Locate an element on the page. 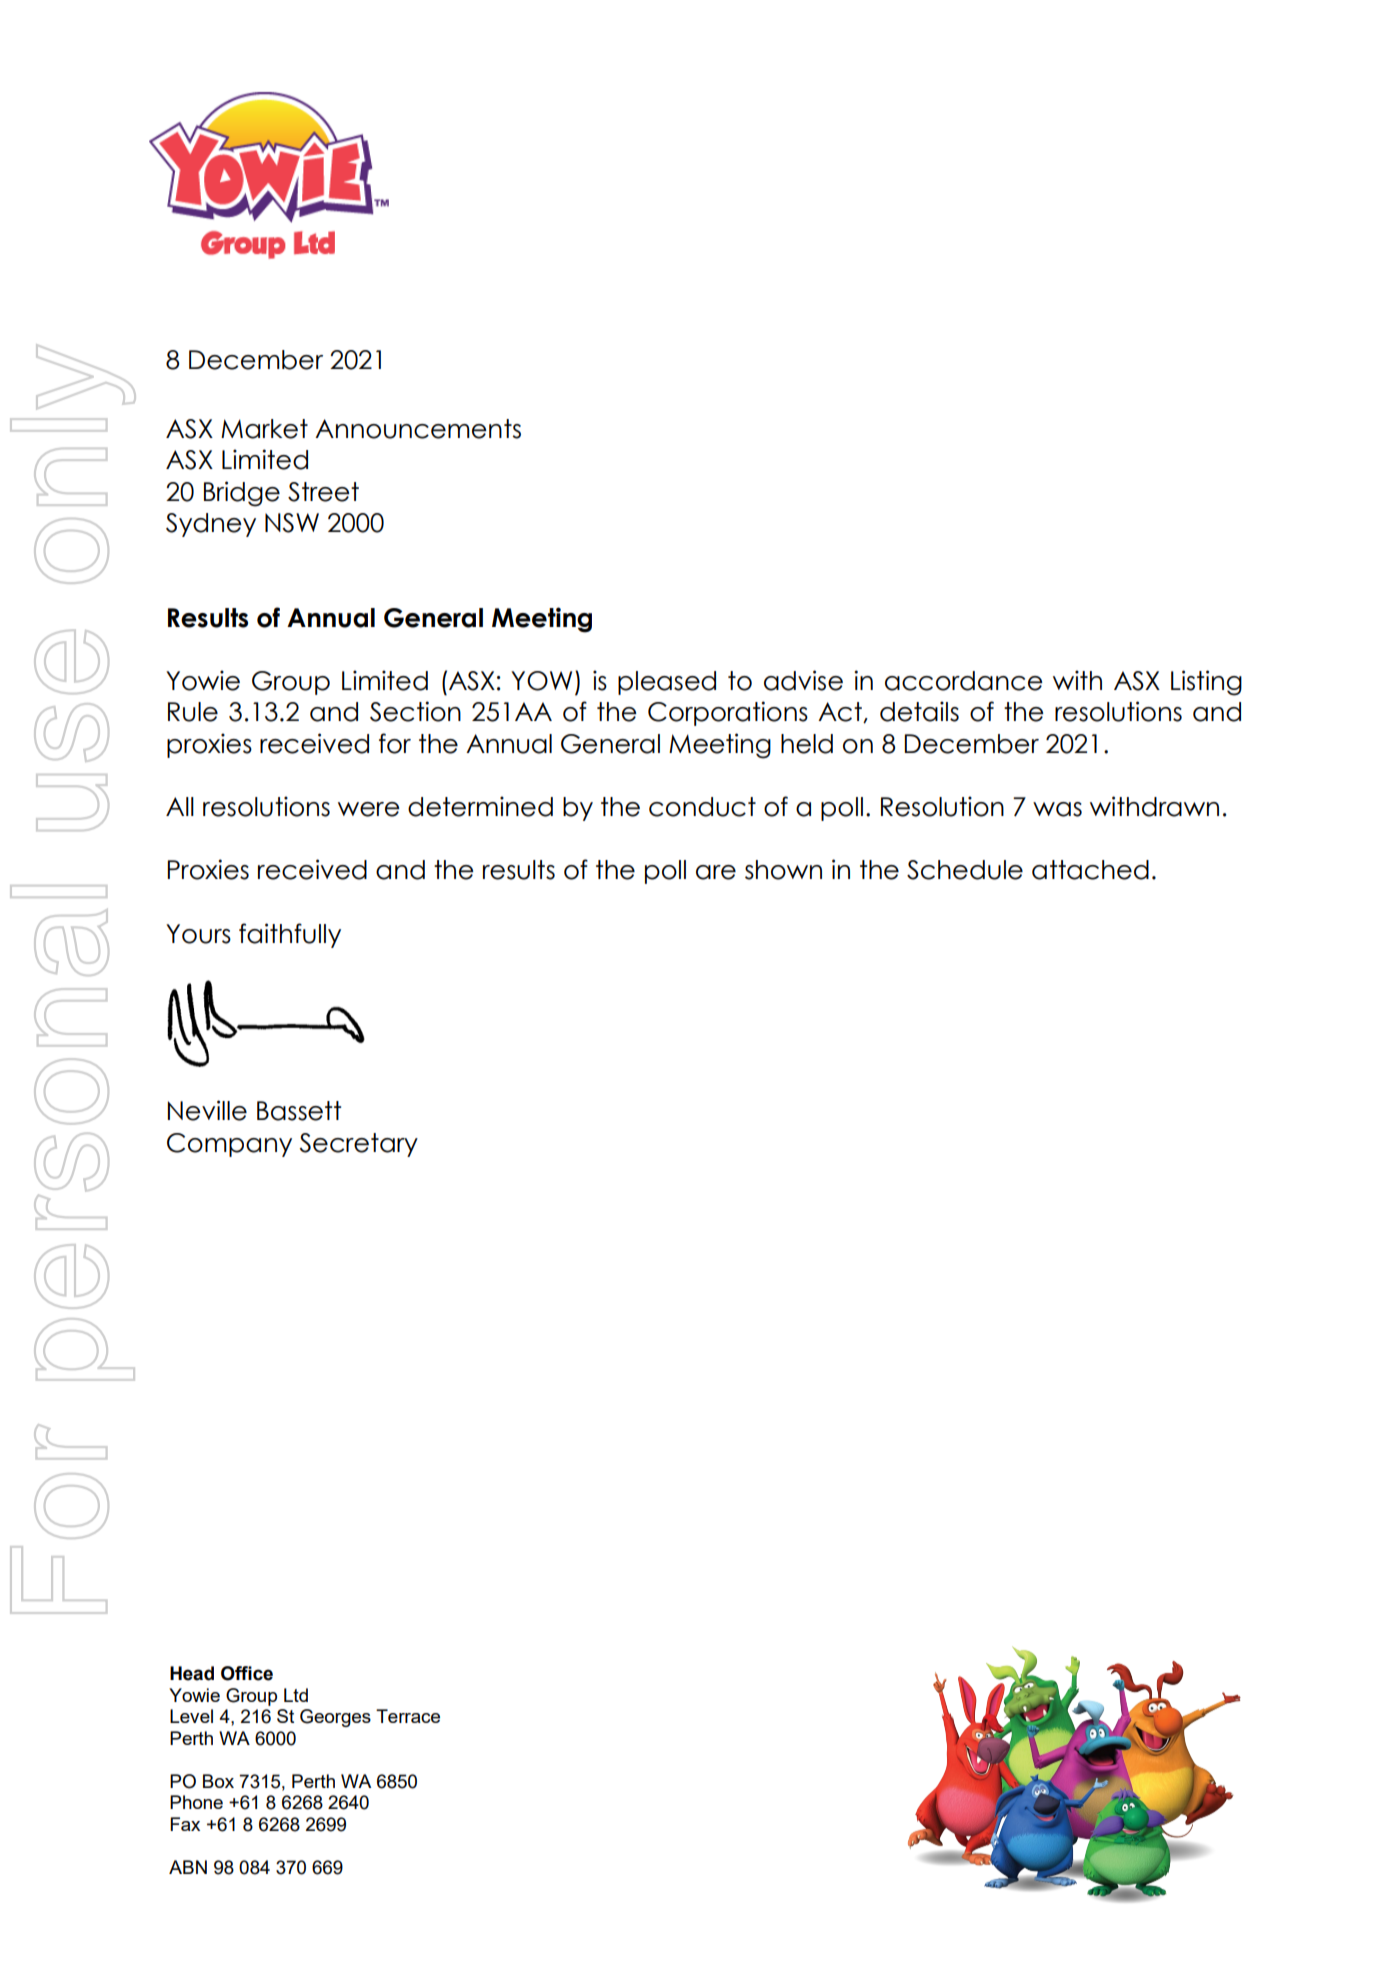 The image size is (1391, 1968). Street is located at coordinates (323, 492).
